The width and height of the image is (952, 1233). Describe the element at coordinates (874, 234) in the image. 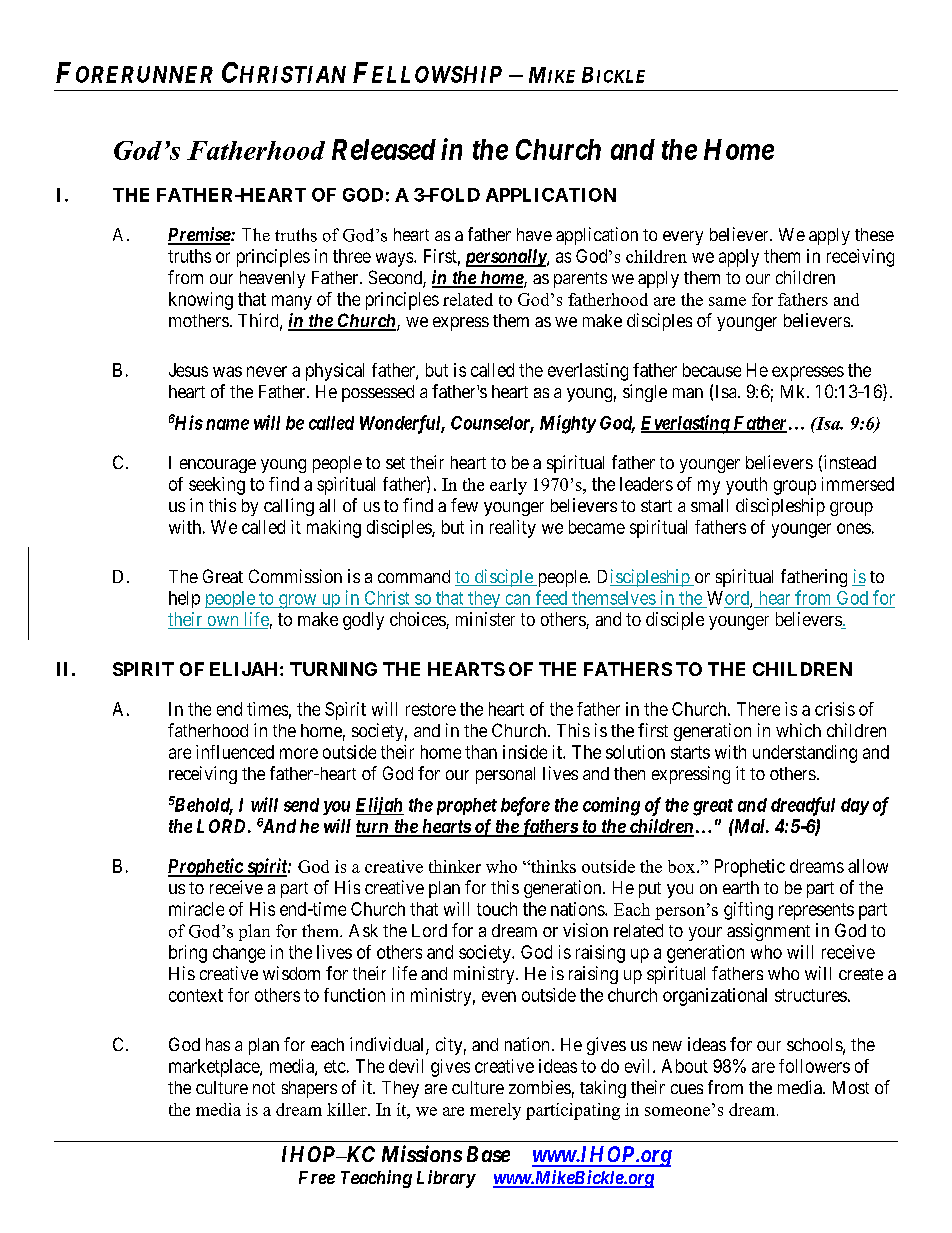

I see `these` at that location.
